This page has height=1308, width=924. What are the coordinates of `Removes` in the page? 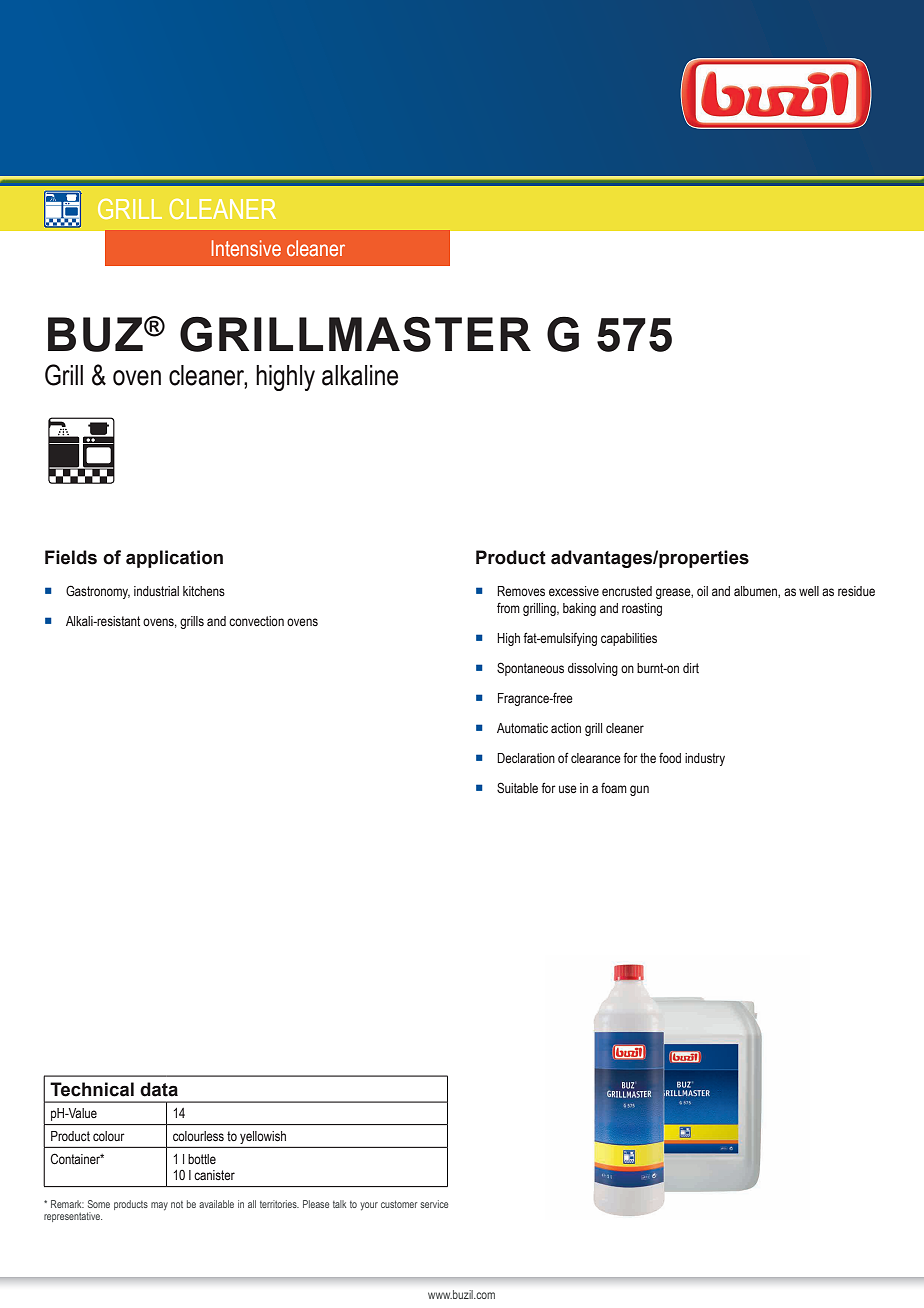 It's located at (521, 591).
